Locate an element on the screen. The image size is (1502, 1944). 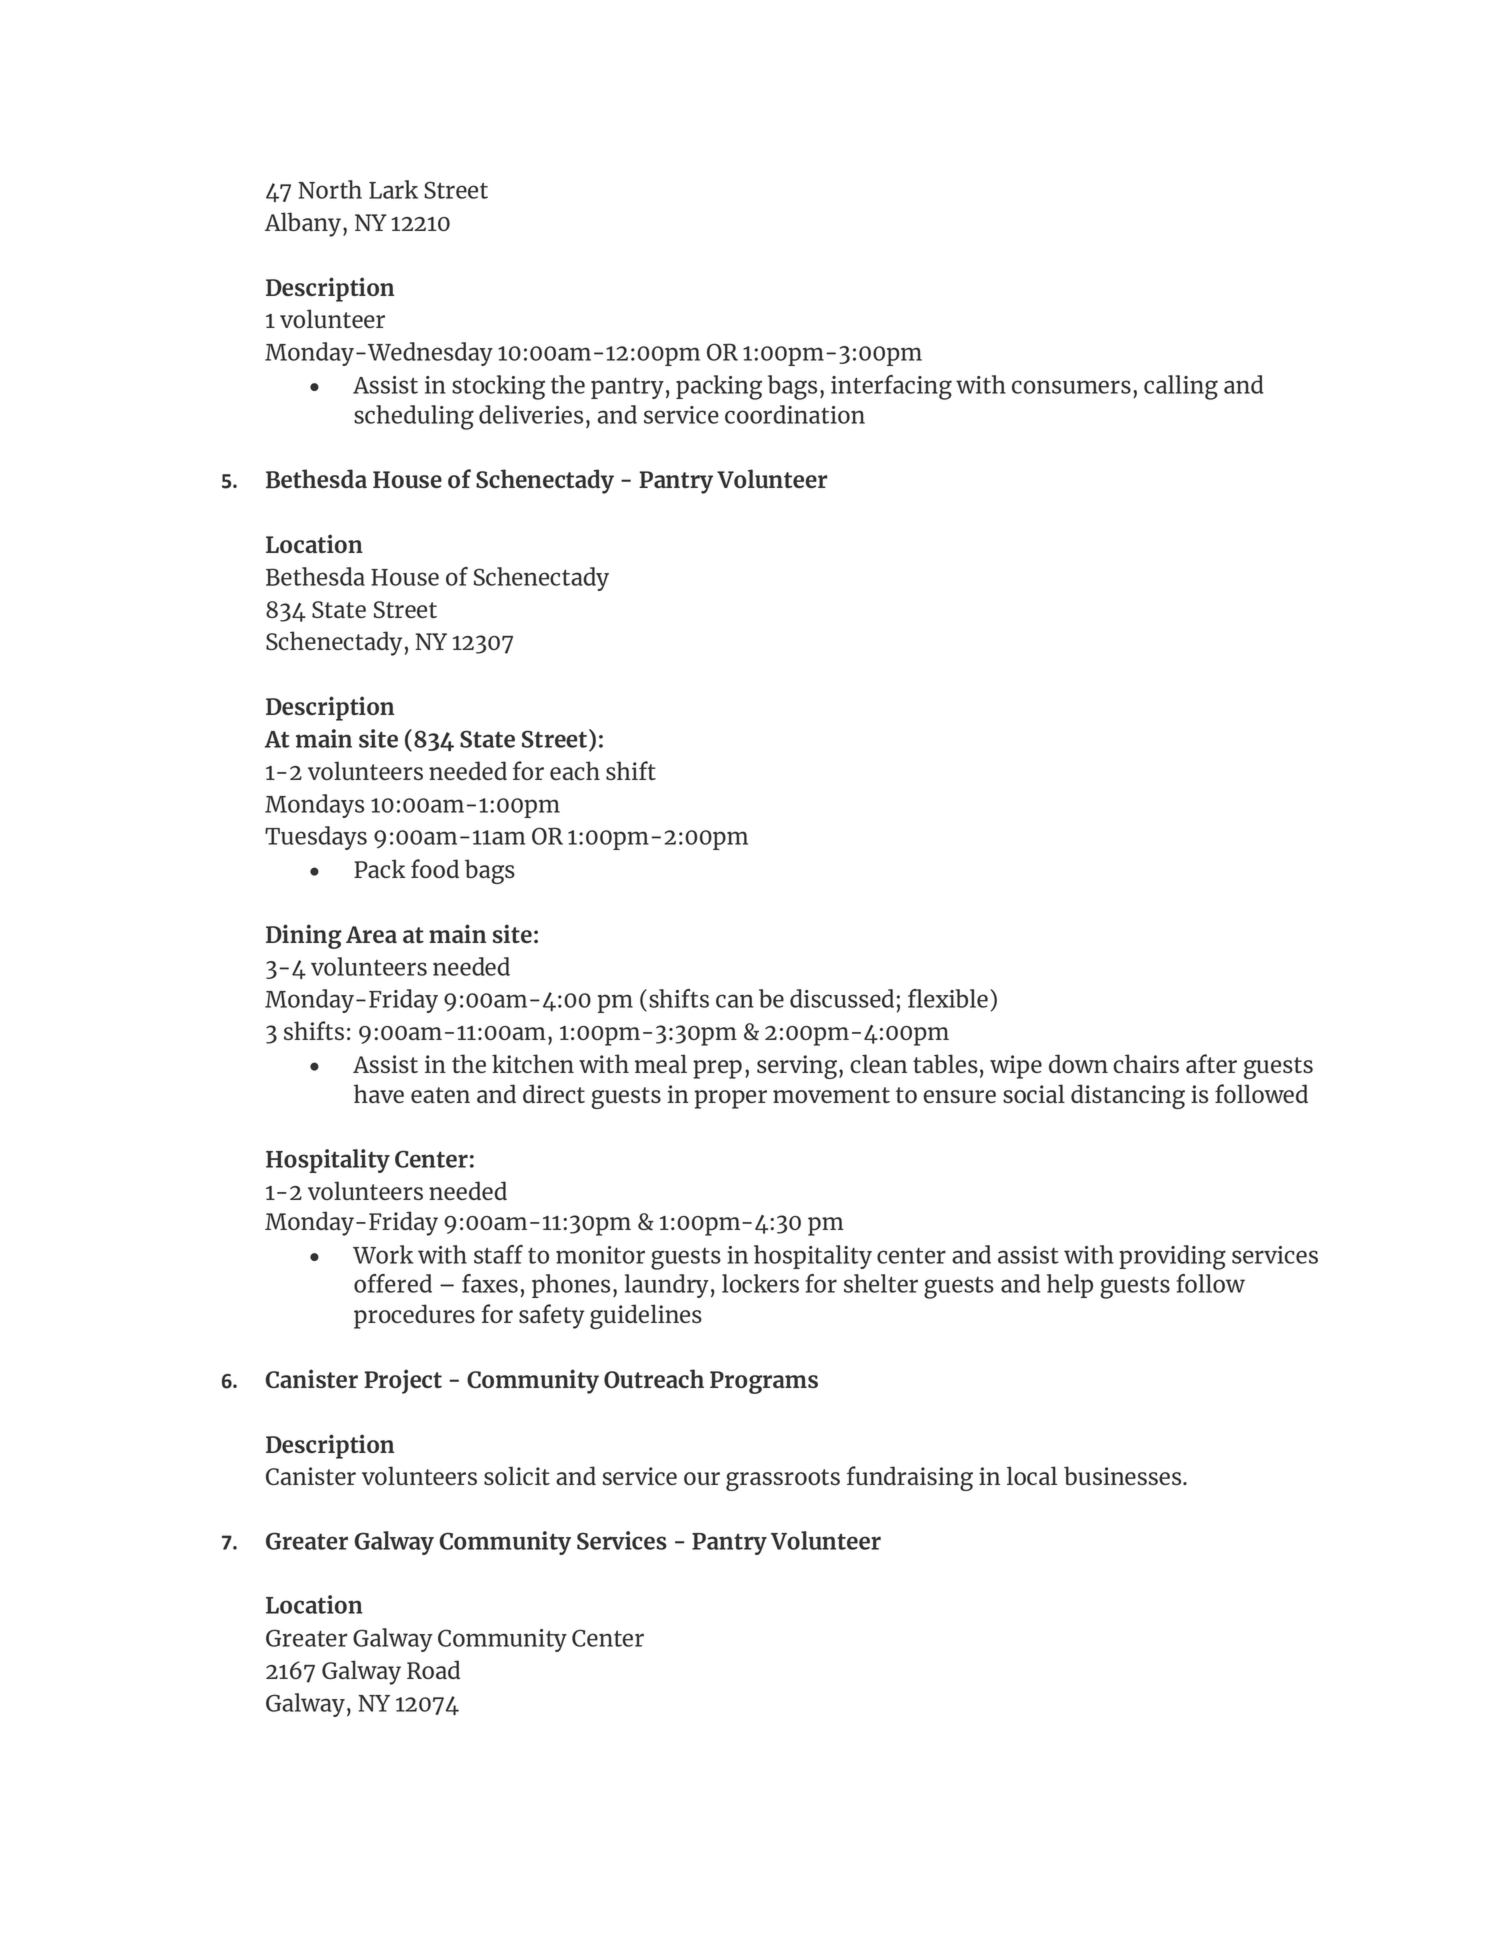
Road is located at coordinates (433, 1669).
